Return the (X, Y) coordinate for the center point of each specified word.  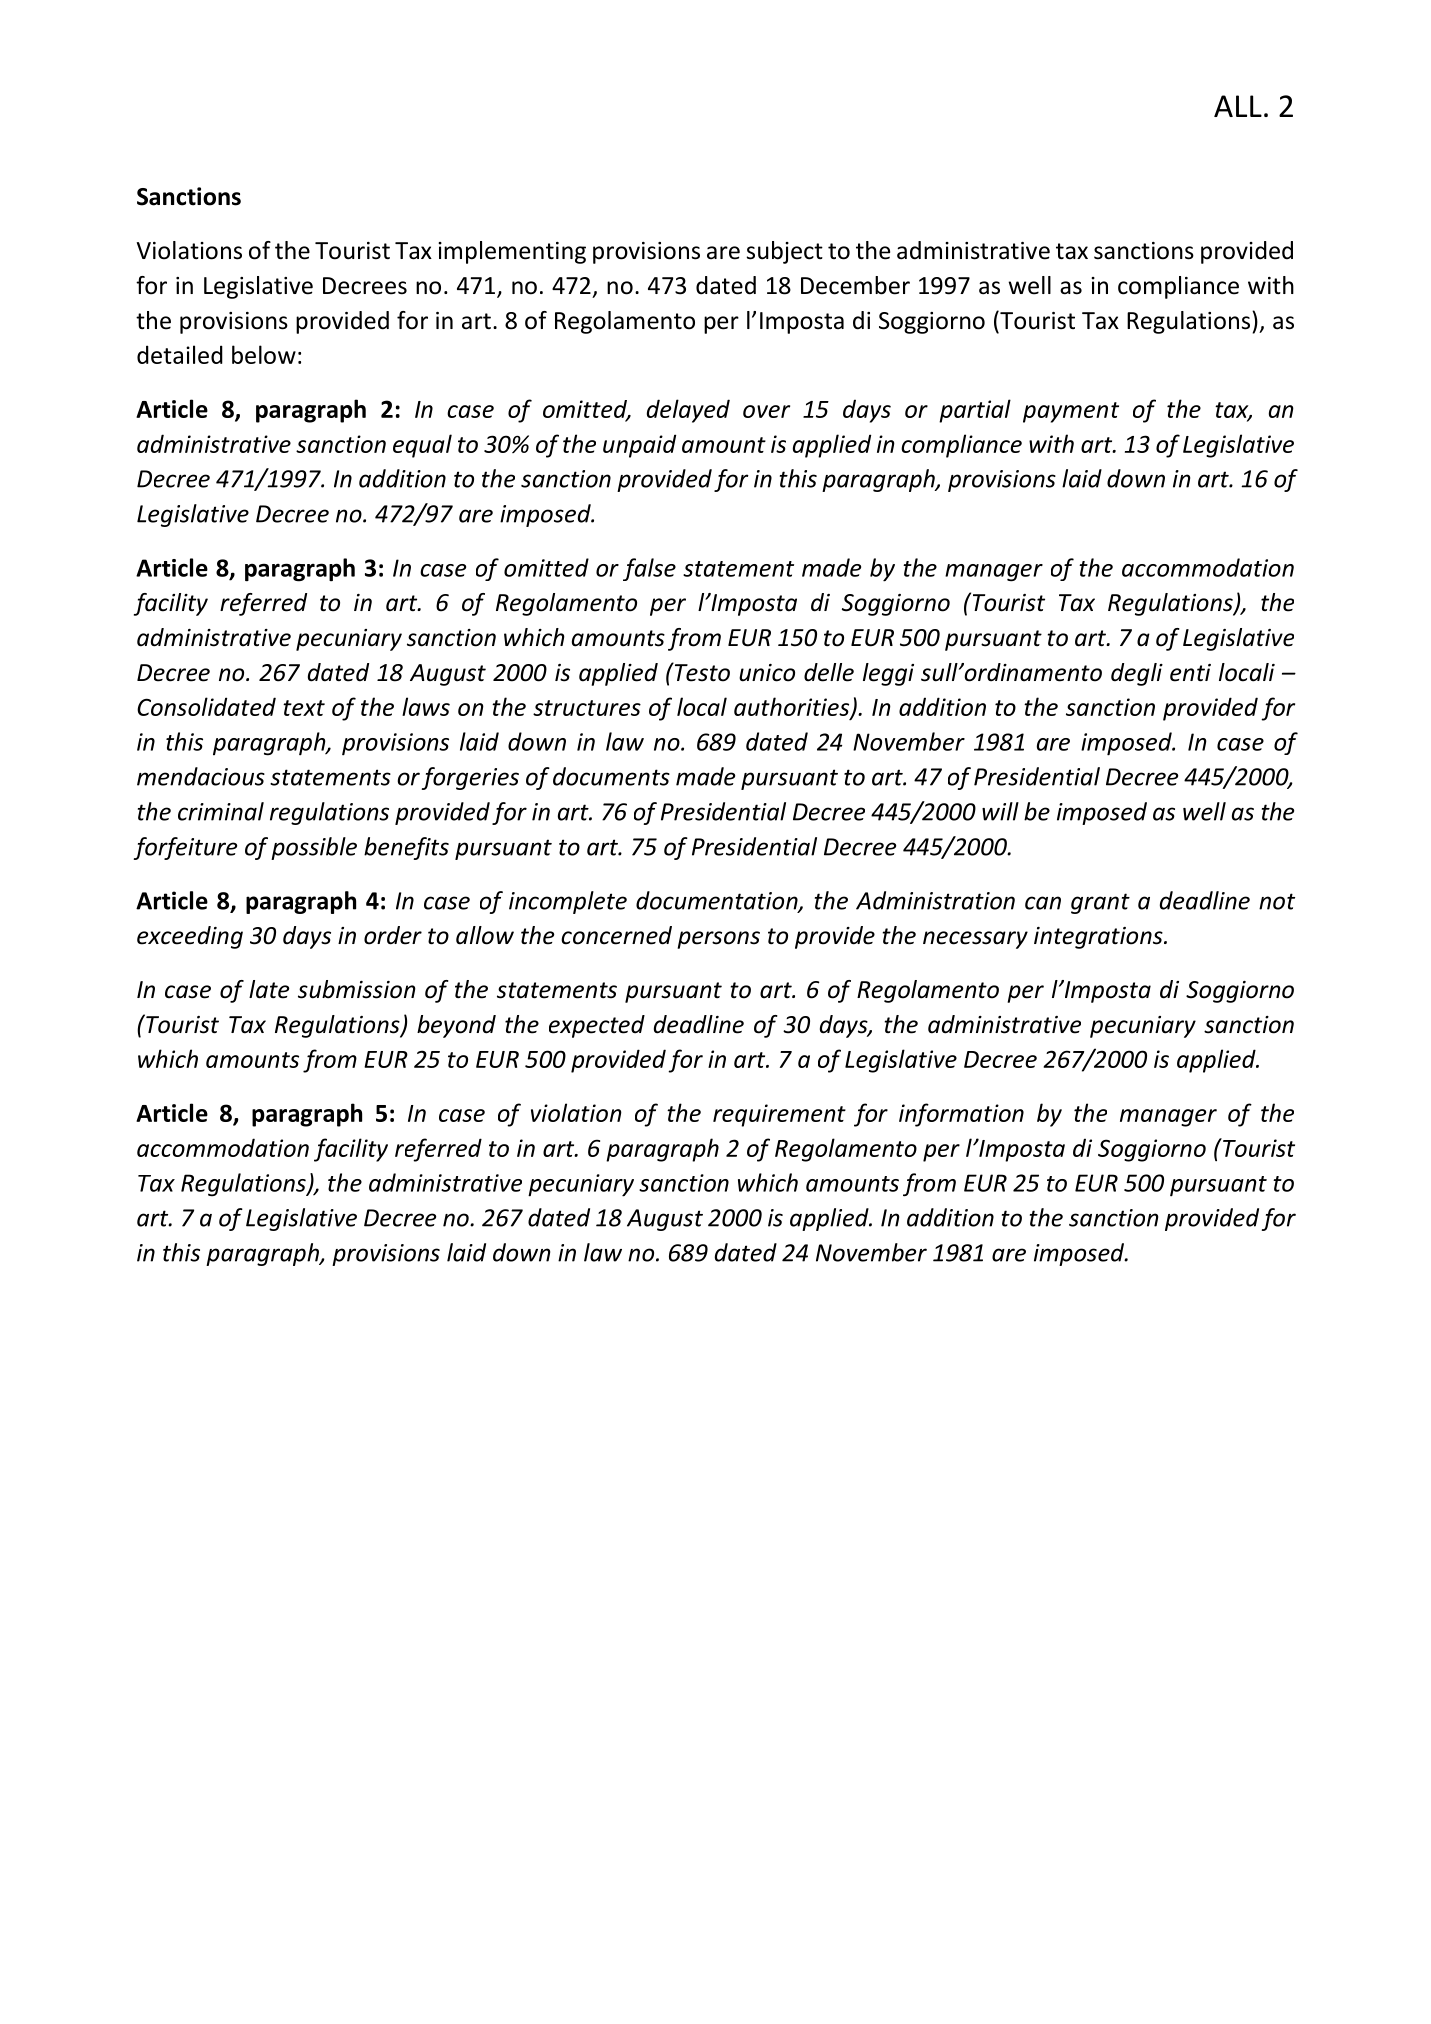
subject (785, 252)
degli (1137, 674)
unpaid (639, 446)
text (304, 708)
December (855, 285)
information (961, 1115)
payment (1071, 412)
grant (1100, 903)
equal (422, 446)
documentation (718, 901)
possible (314, 848)
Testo (701, 672)
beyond (456, 1026)
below (264, 354)
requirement (779, 1115)
